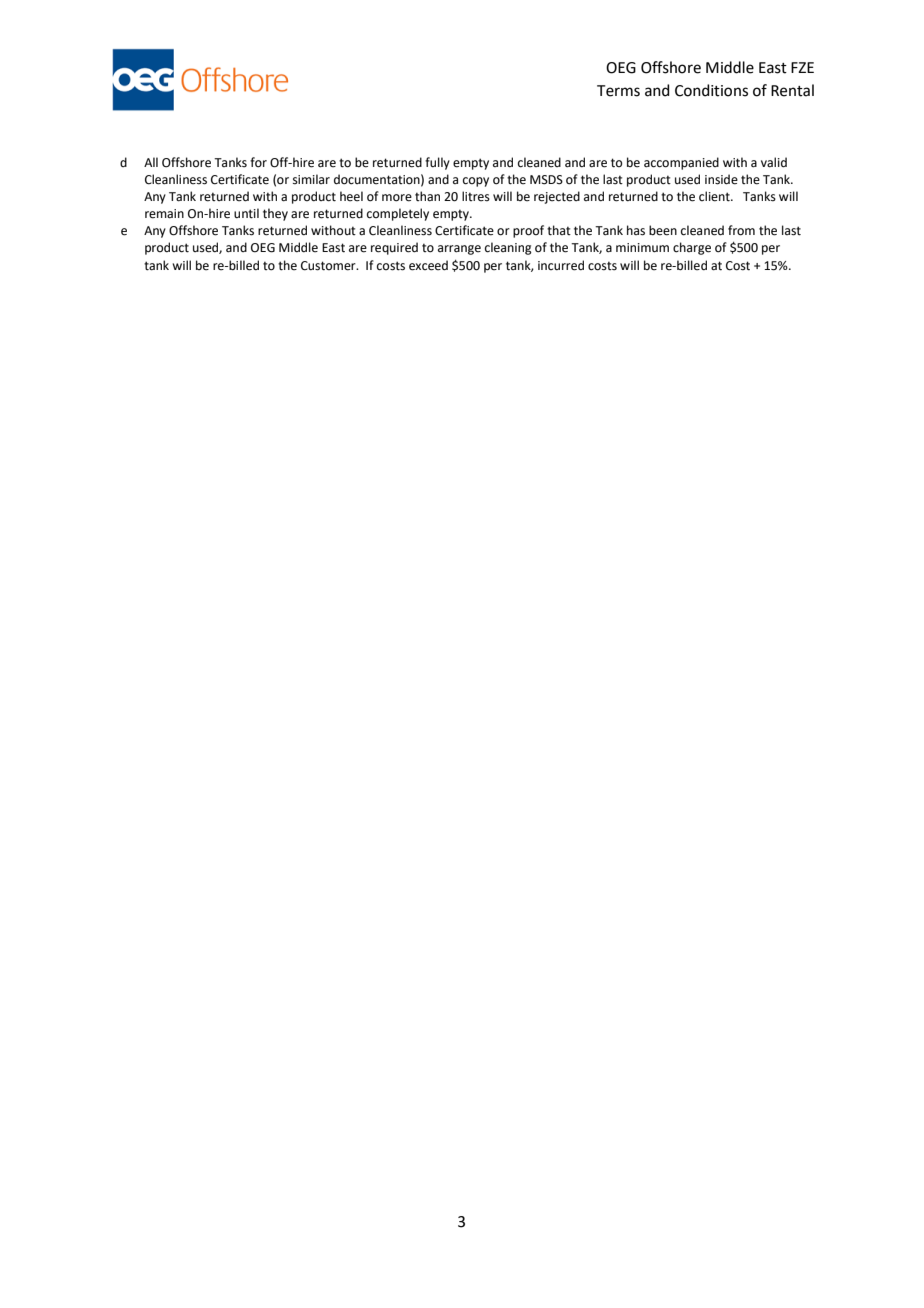 The height and width of the screenshot is (1308, 924). I want to click on inside, so click(721, 179).
